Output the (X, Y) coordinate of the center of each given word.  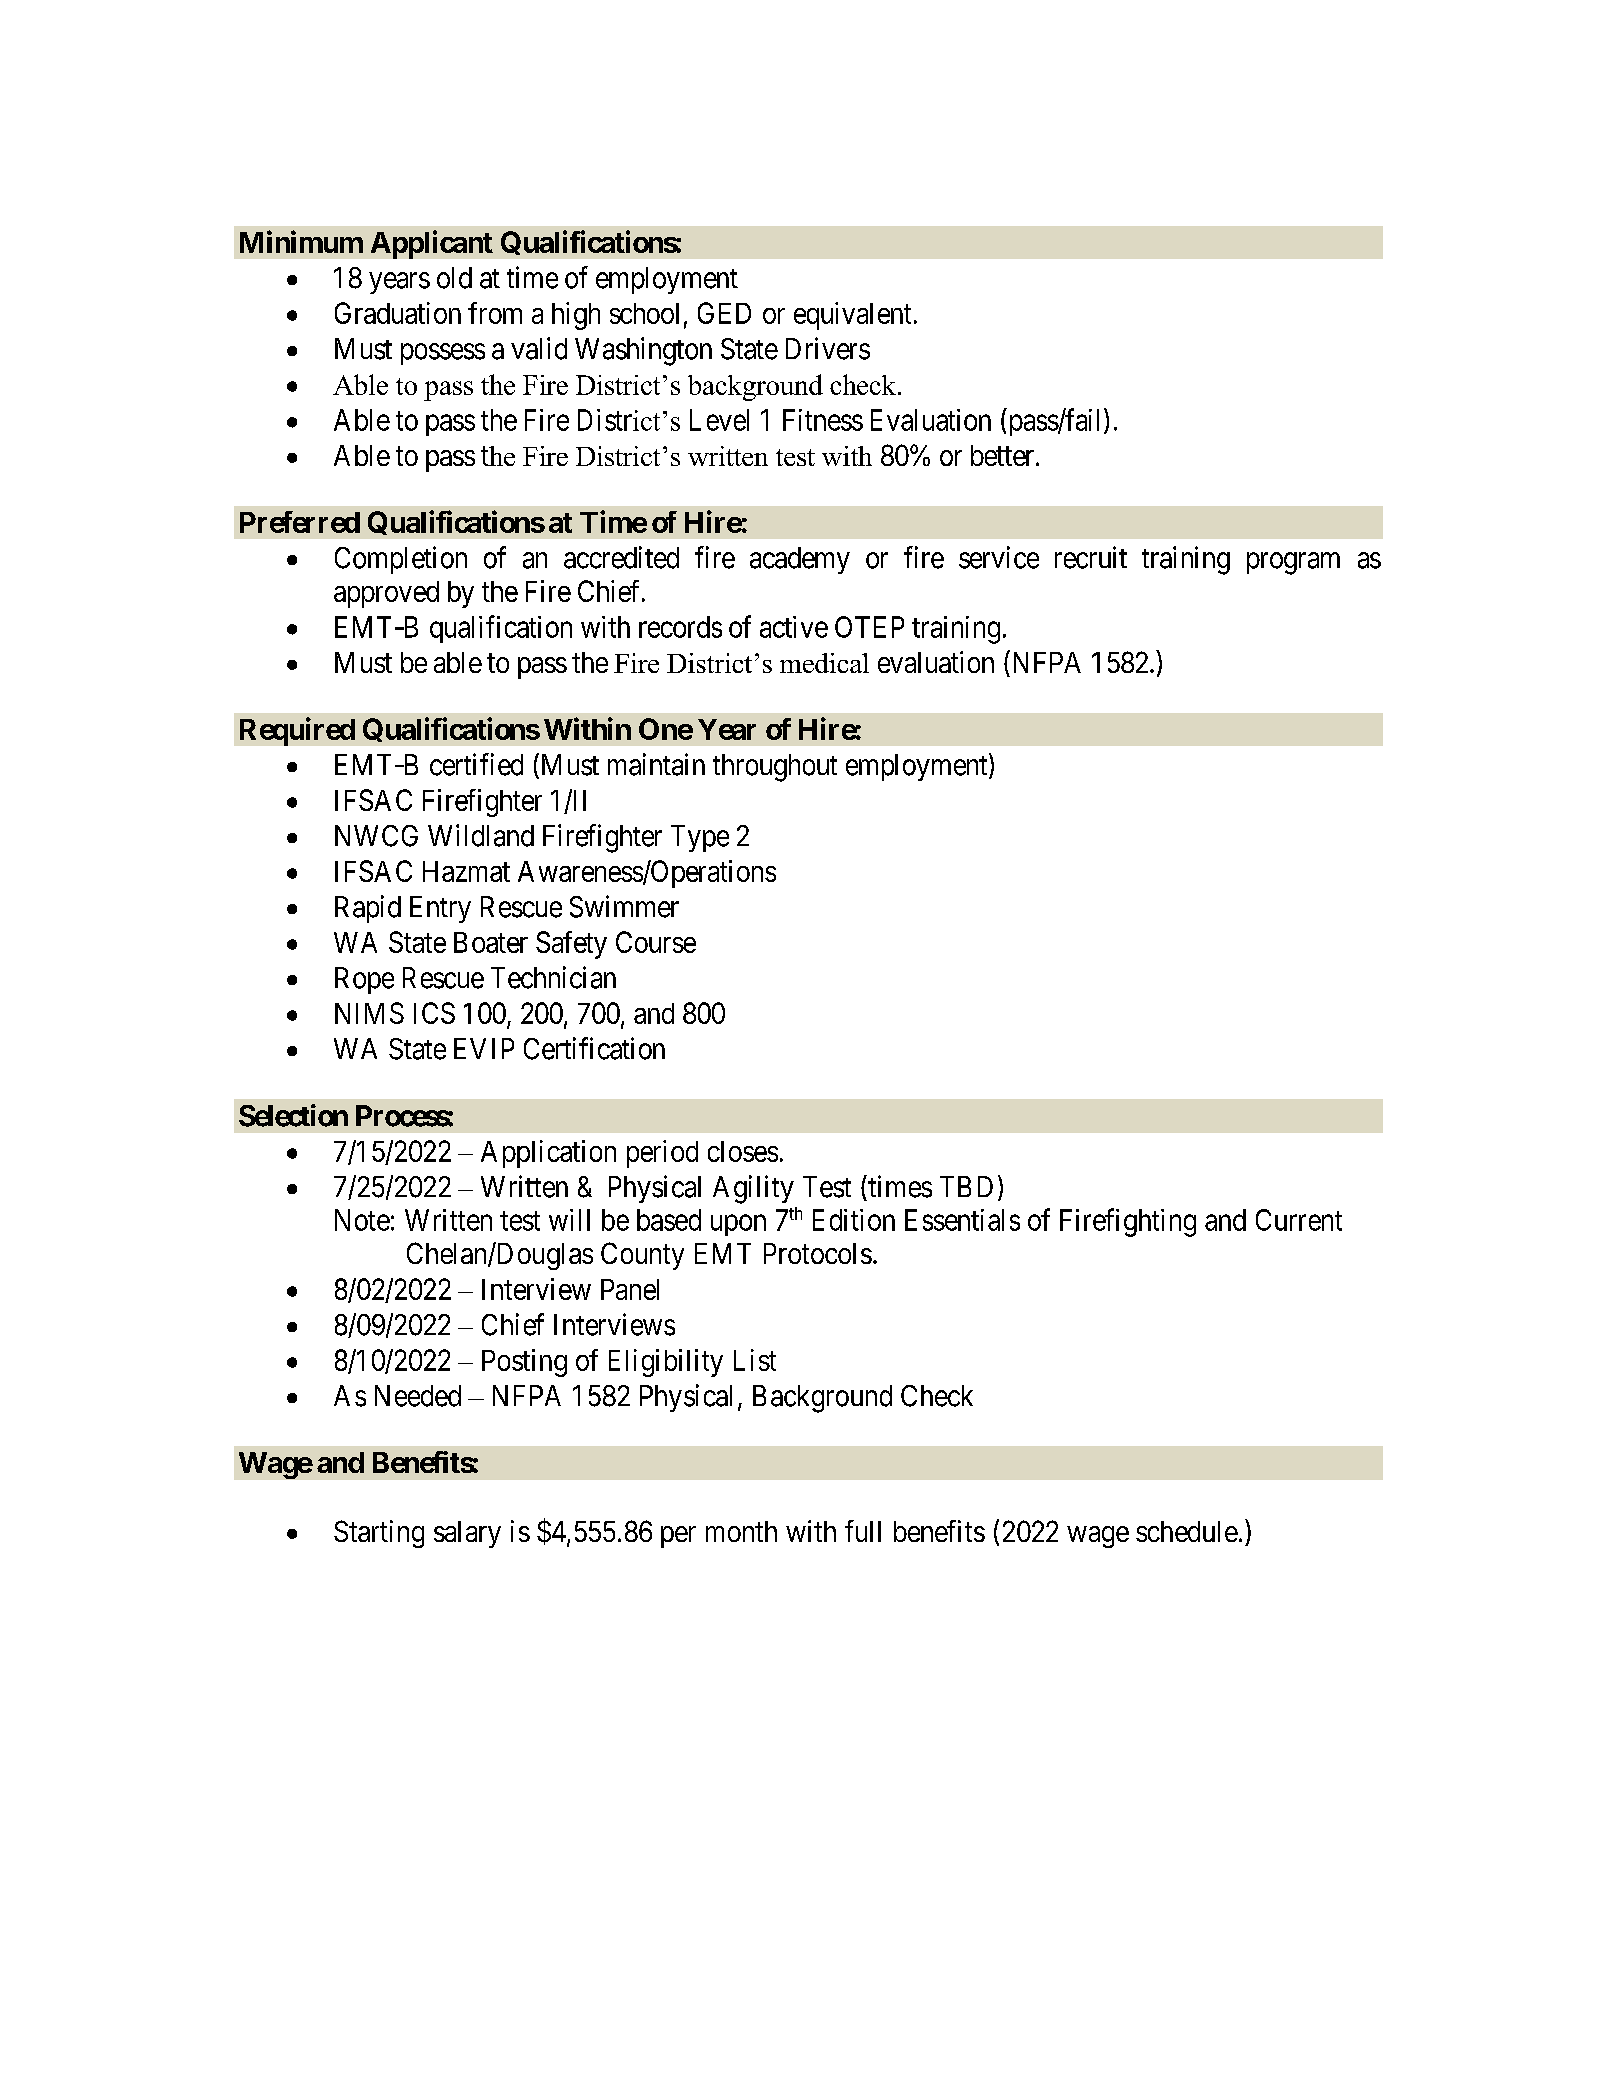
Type (700, 838)
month (741, 1531)
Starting (379, 1534)
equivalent (852, 316)
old (454, 278)
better (1004, 455)
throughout (775, 768)
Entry (440, 909)
